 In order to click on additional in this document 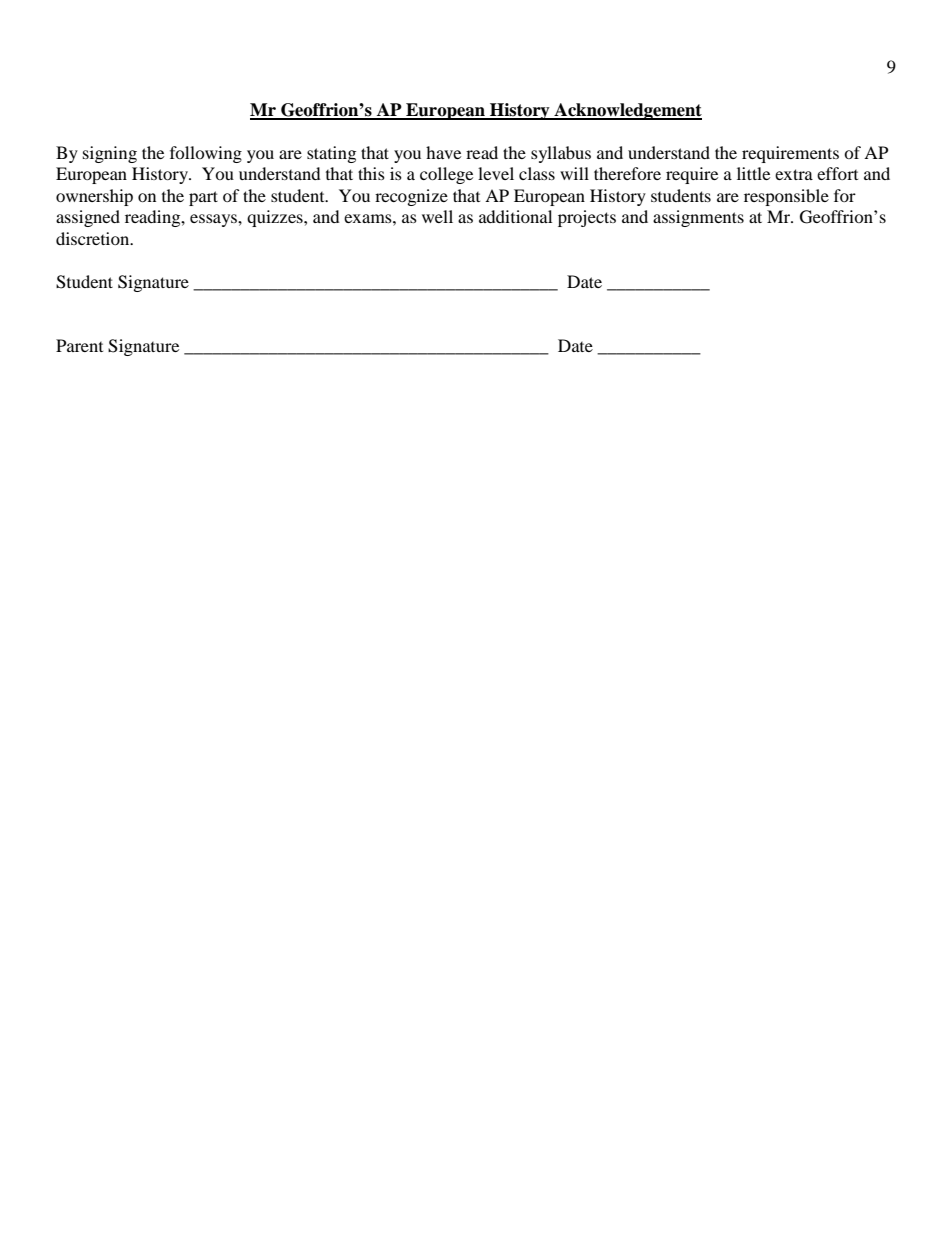, I will do `click(515, 216)`.
